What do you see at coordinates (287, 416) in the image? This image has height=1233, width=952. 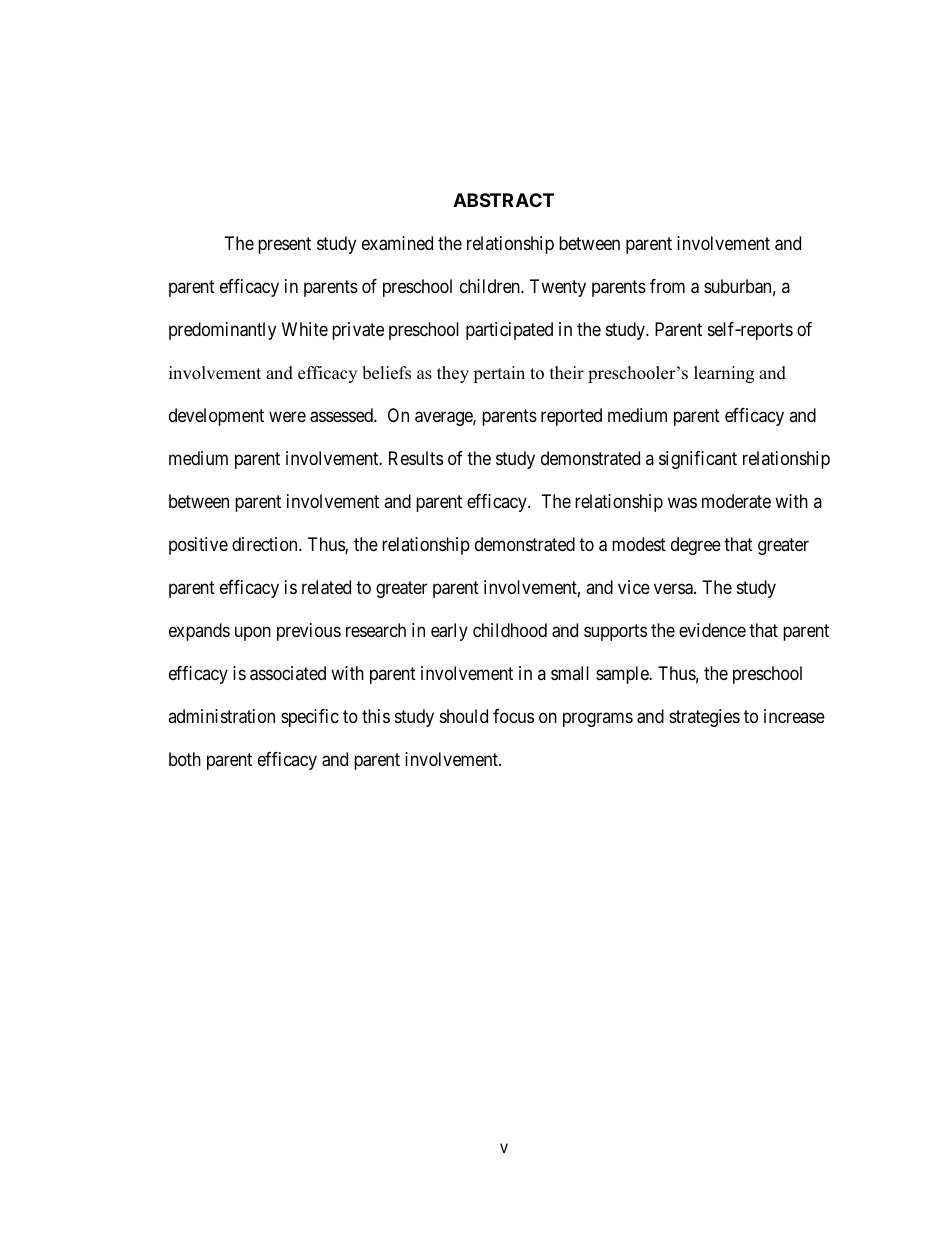 I see `were` at bounding box center [287, 416].
